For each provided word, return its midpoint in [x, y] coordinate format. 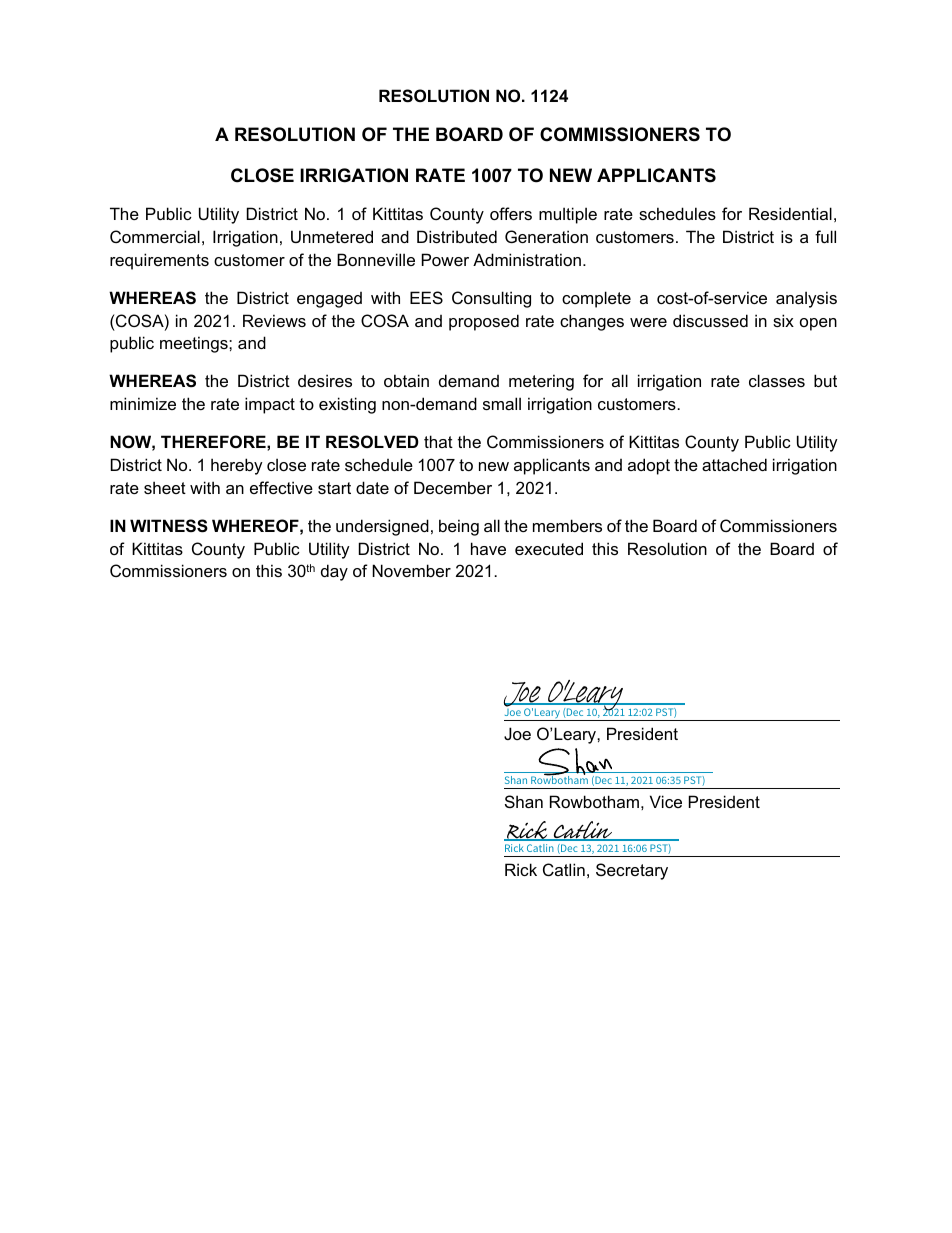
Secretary [632, 871]
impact [270, 405]
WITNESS [169, 526]
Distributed [457, 236]
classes [777, 380]
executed [549, 548]
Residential [790, 213]
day [334, 572]
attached [734, 464]
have [488, 548]
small [502, 403]
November [411, 570]
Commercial [155, 236]
